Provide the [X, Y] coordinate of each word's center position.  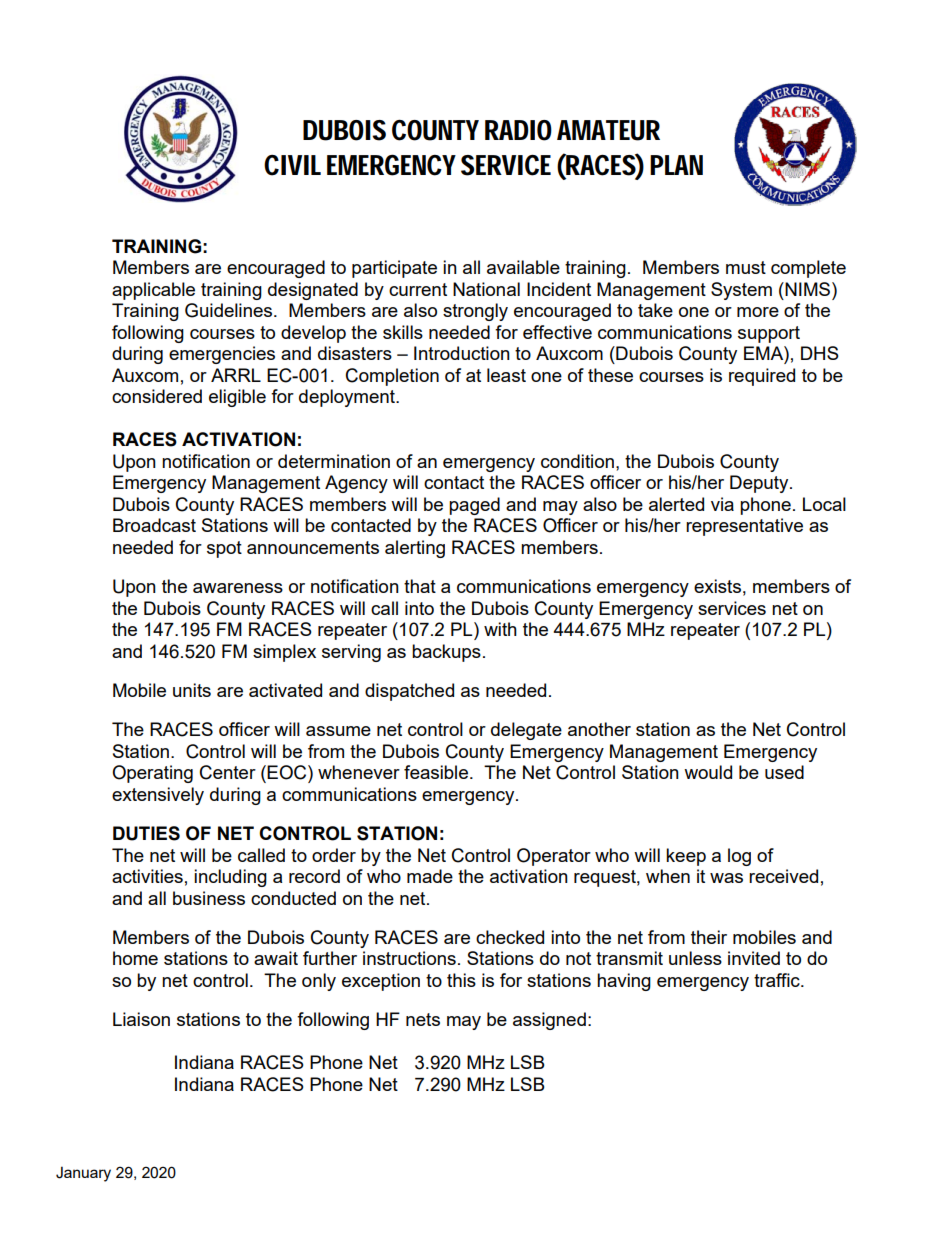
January [83, 1174]
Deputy [760, 484]
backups [446, 653]
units [192, 690]
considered [157, 396]
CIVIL [292, 165]
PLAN [676, 165]
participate [394, 269]
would [708, 772]
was [726, 878]
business [209, 898]
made [430, 876]
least [506, 375]
